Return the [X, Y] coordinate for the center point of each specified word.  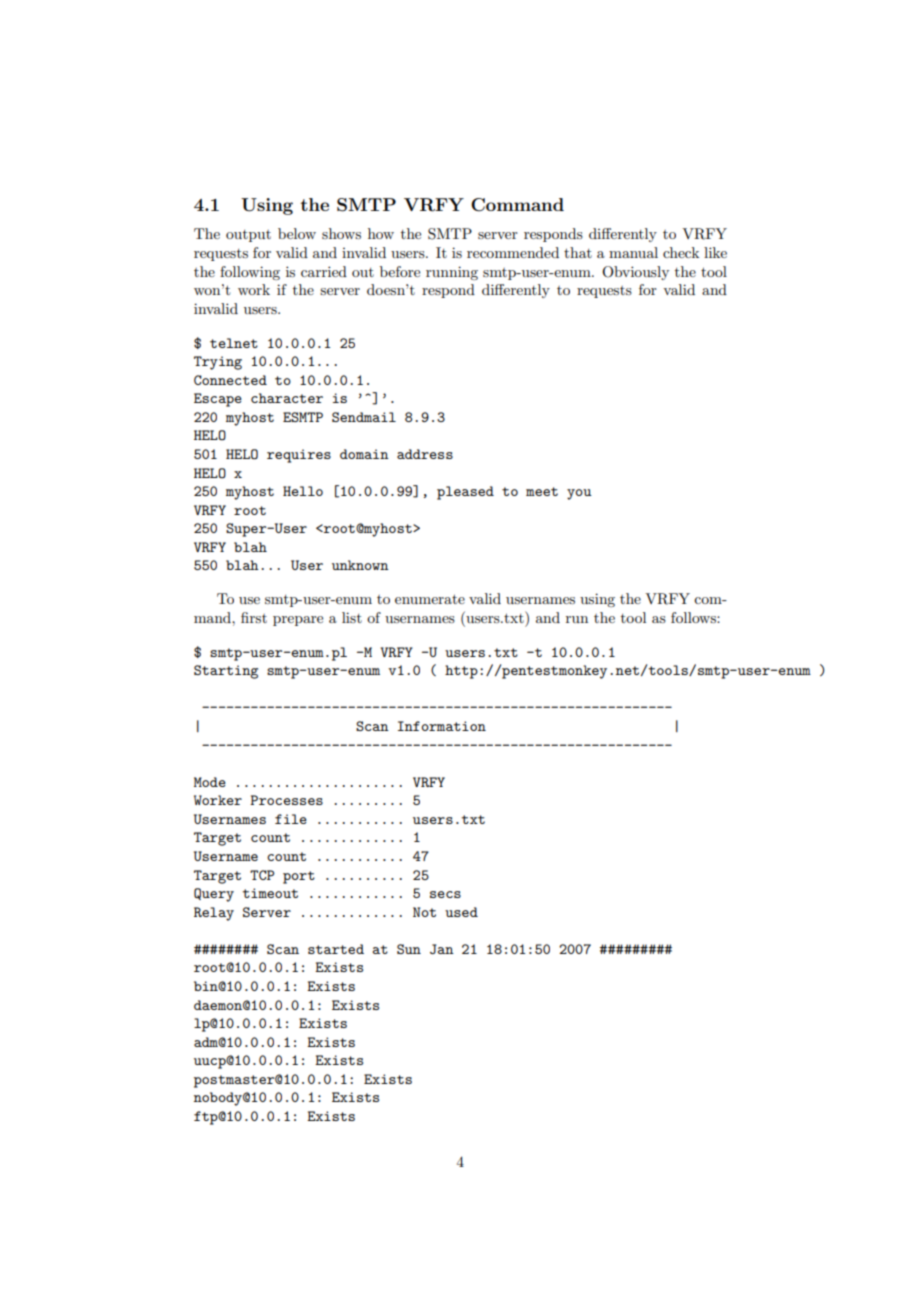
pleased [465, 493]
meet [542, 491]
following [250, 273]
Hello [303, 491]
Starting [226, 672]
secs [445, 894]
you [579, 494]
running [452, 273]
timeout [270, 893]
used [461, 912]
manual [633, 252]
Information [442, 726]
